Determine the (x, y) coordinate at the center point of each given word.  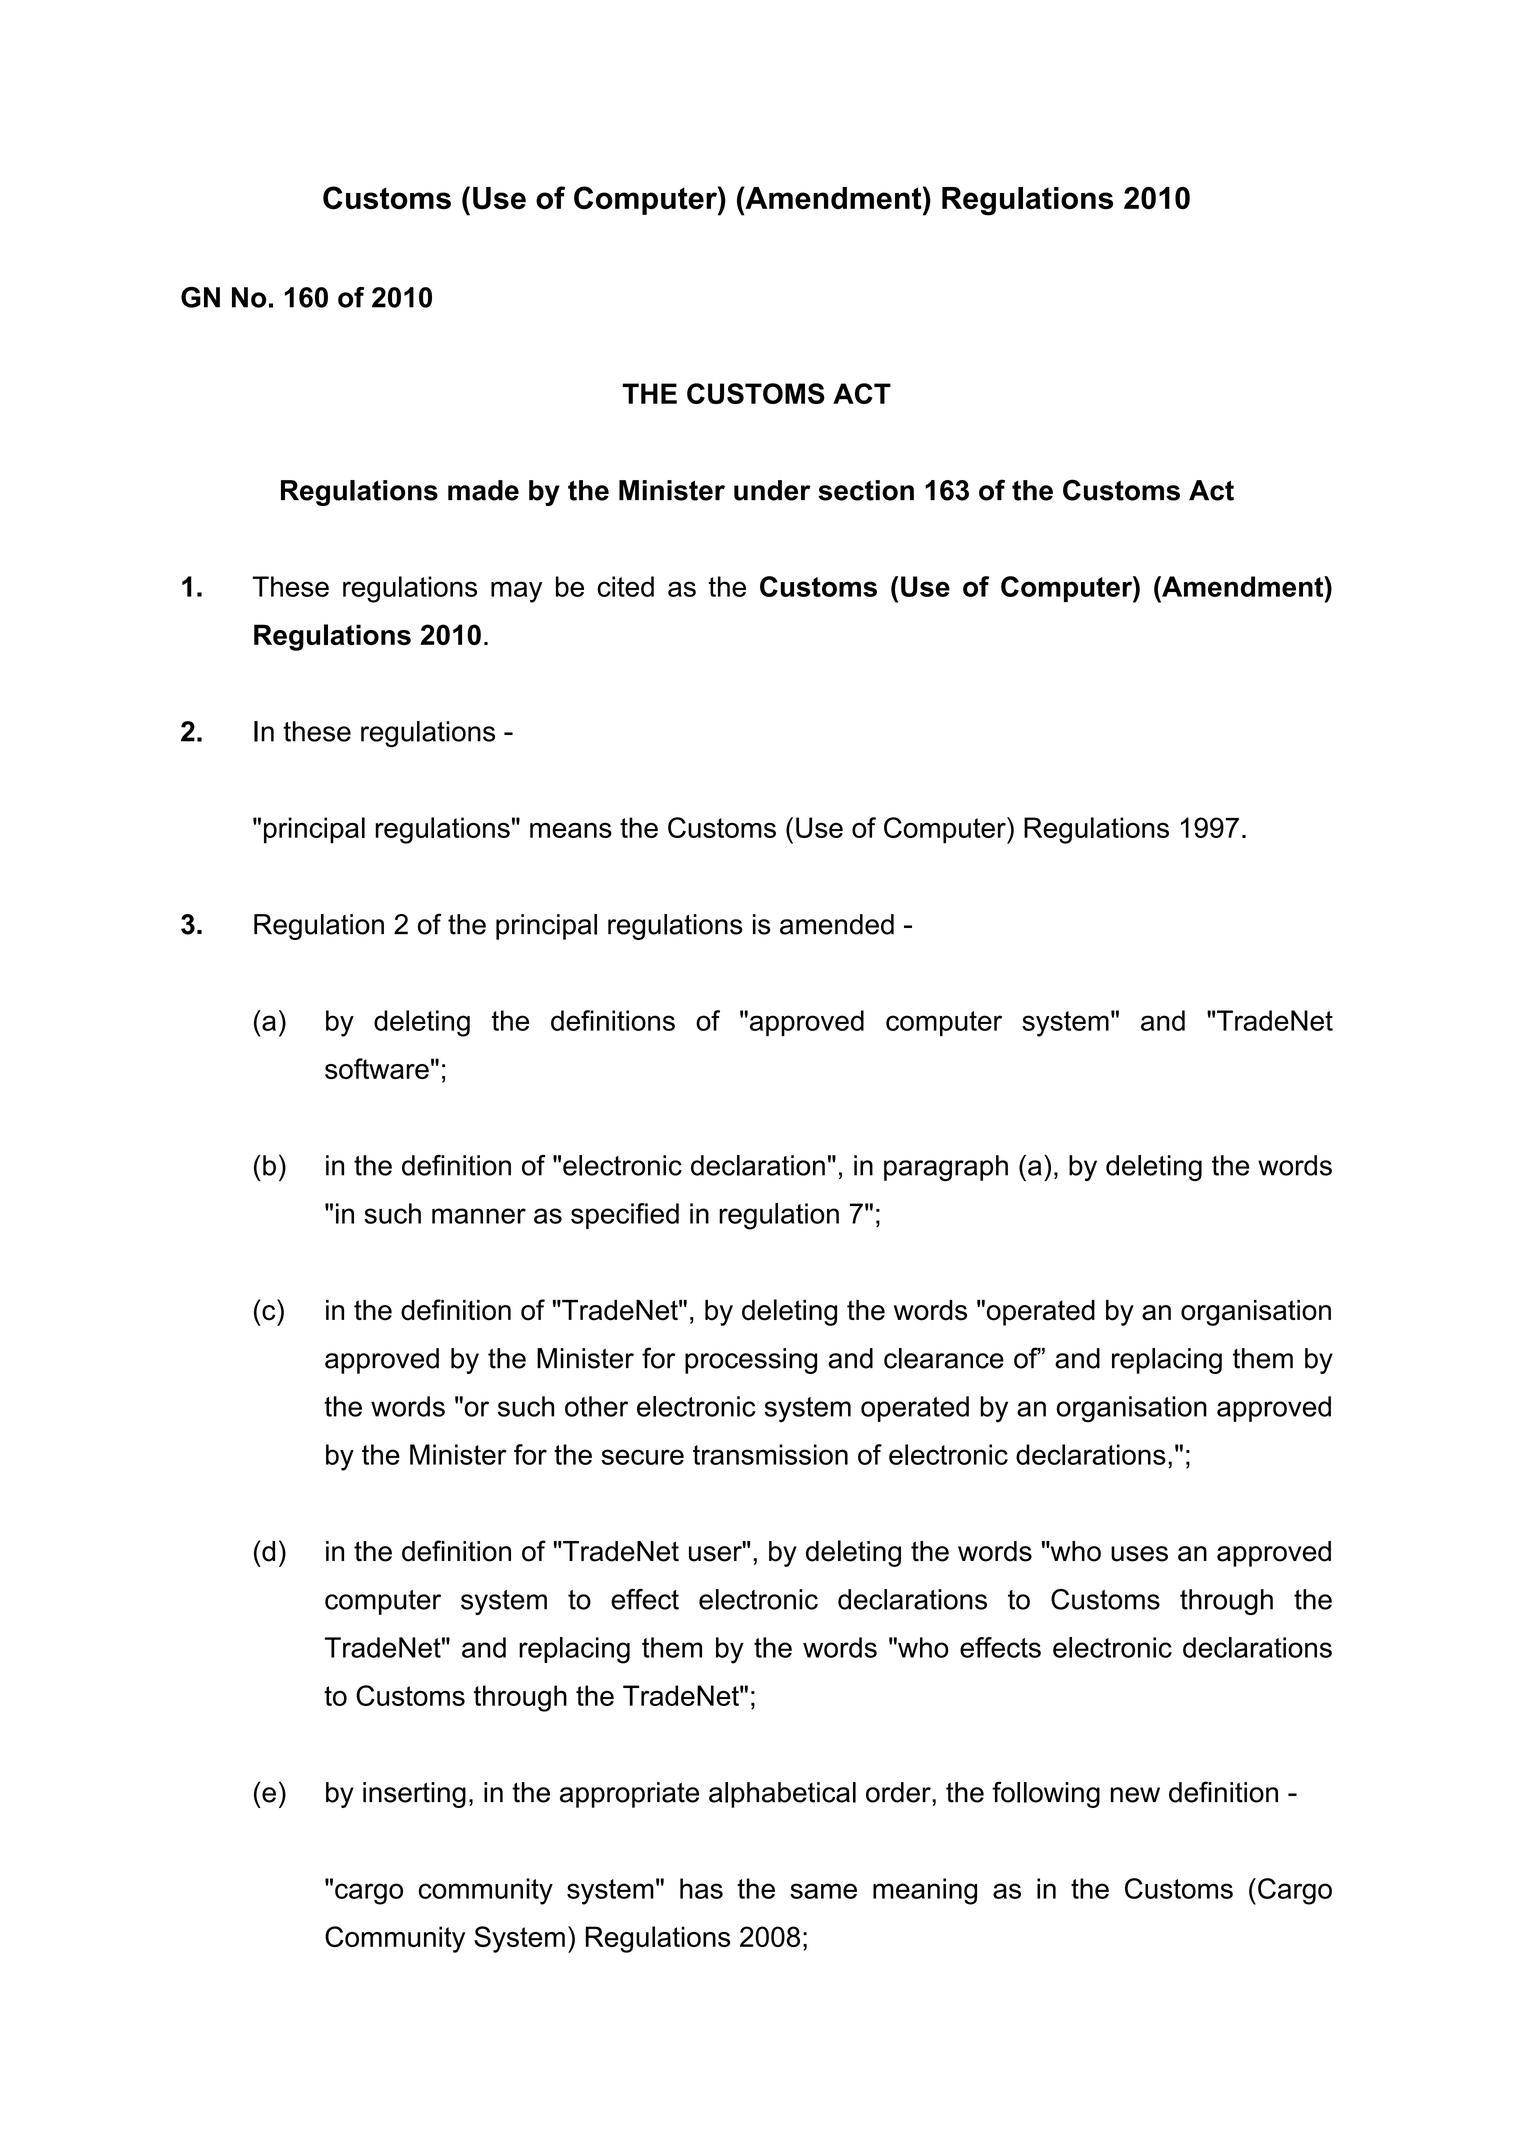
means (571, 830)
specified (625, 1216)
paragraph (946, 1168)
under (772, 490)
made (483, 490)
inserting (414, 1795)
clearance (944, 1358)
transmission (770, 1454)
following (1046, 1794)
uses (1139, 1554)
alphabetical (782, 1795)
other (596, 1406)
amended (837, 924)
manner (479, 1216)
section (866, 490)
